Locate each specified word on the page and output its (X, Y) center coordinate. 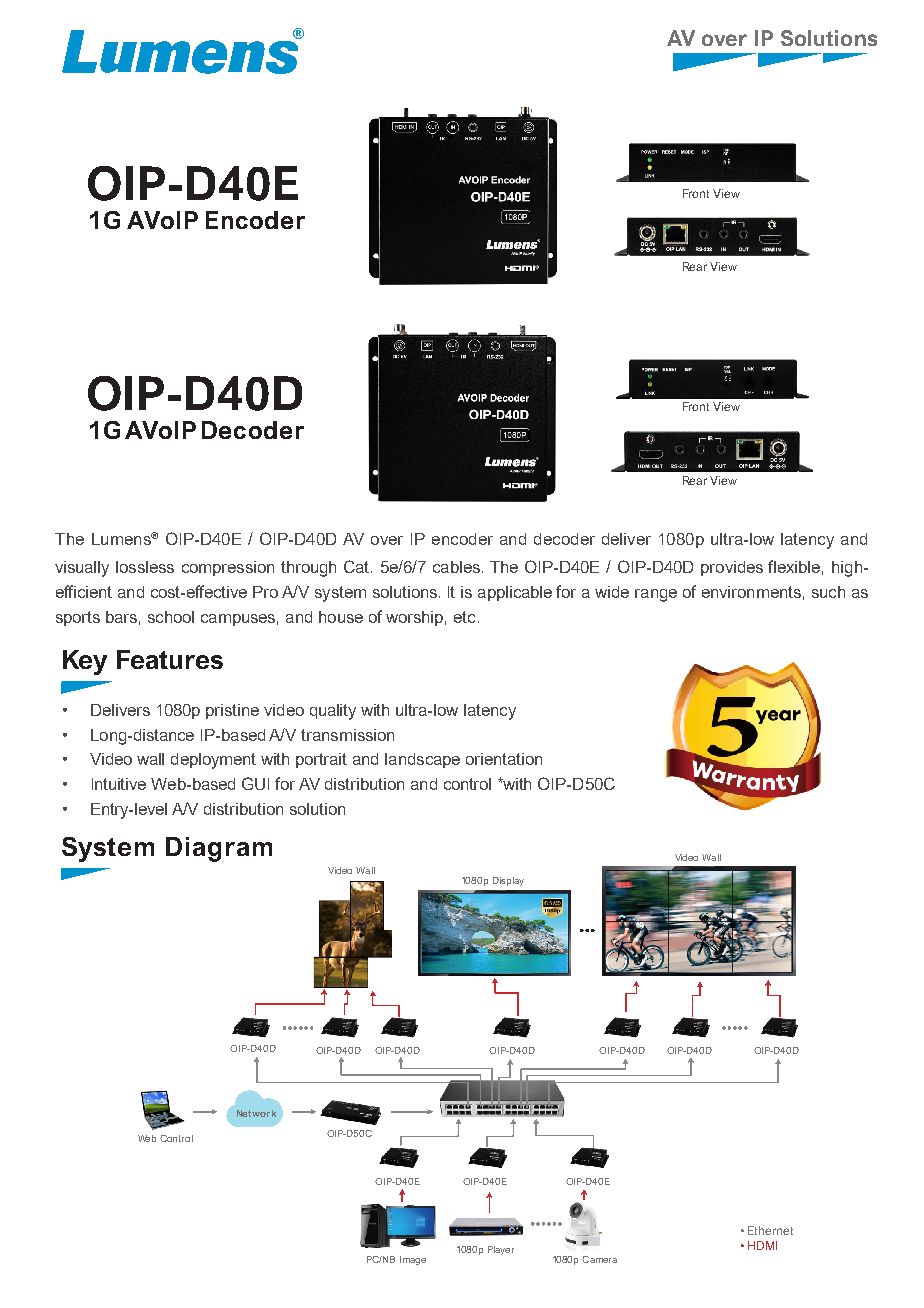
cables (456, 567)
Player (501, 1250)
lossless (145, 567)
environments (751, 592)
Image (413, 1260)
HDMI (762, 1245)
